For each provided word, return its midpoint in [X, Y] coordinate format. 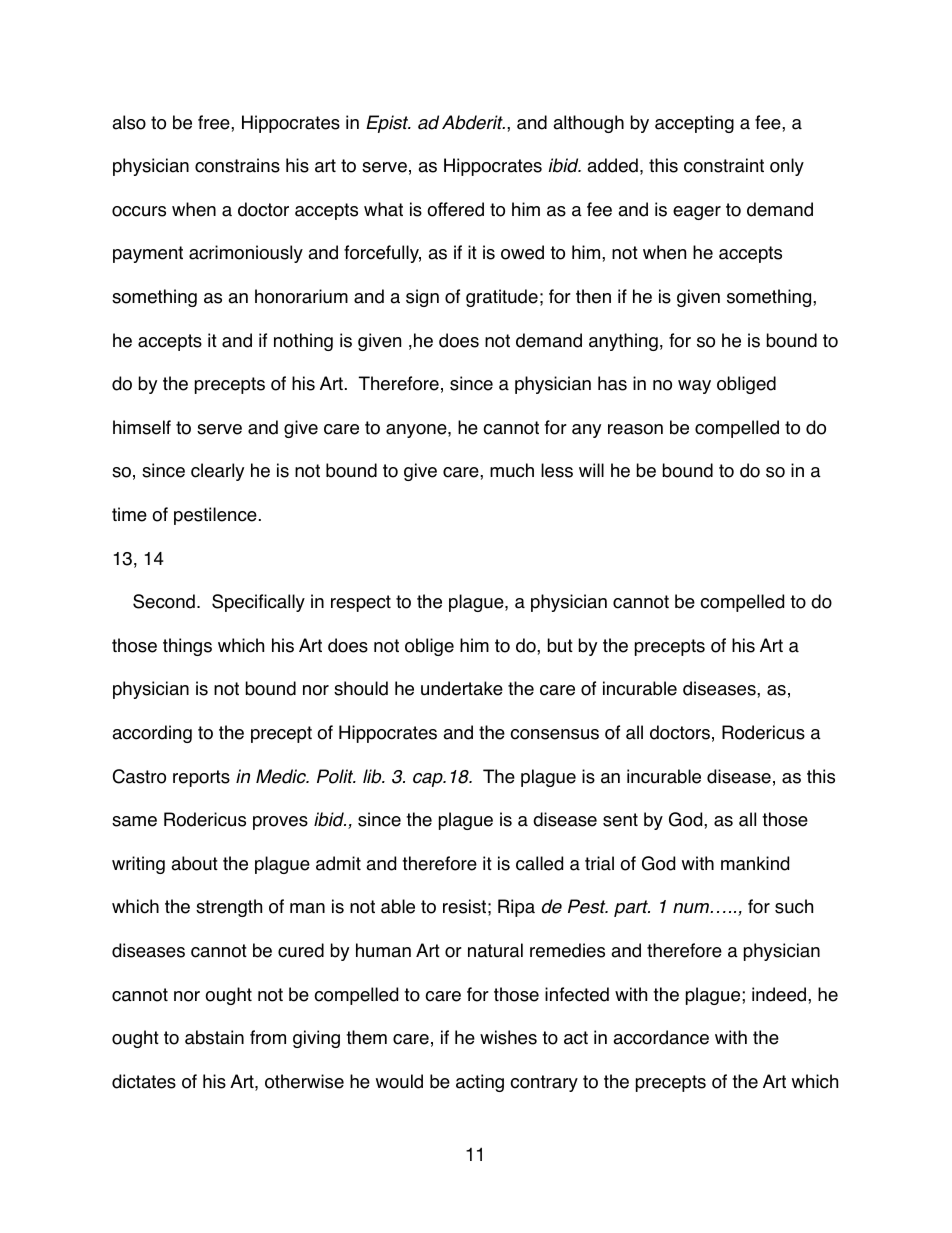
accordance [661, 1037]
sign [422, 298]
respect [361, 603]
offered [455, 209]
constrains [237, 165]
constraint [724, 165]
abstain [214, 1037]
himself [142, 427]
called [539, 863]
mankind [755, 863]
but [560, 645]
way [694, 387]
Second [164, 601]
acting [480, 1083]
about [194, 863]
